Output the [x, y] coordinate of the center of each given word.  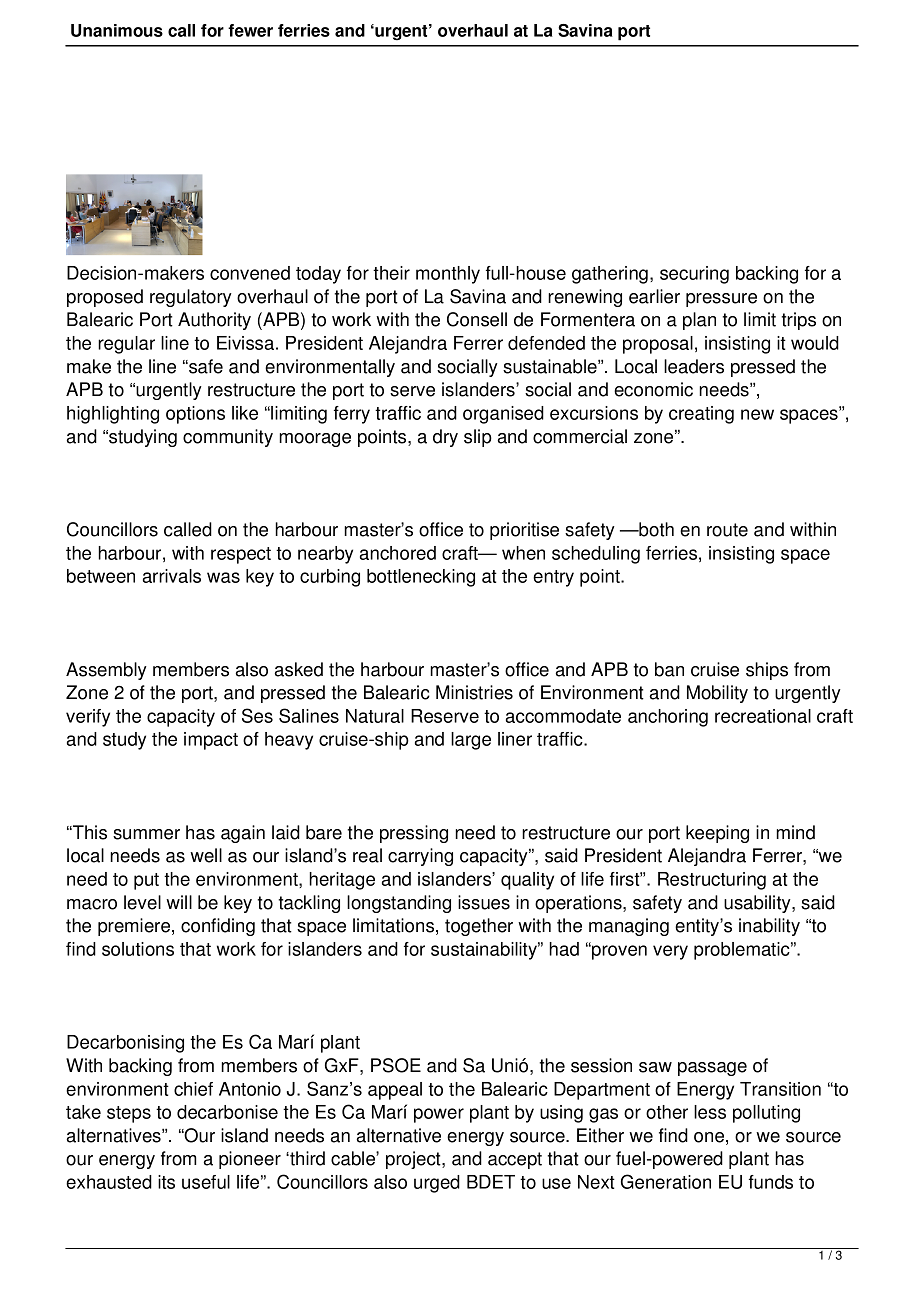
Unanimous [117, 30]
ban [669, 669]
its [166, 1182]
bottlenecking [421, 578]
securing [694, 275]
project [414, 1160]
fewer [250, 30]
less [710, 1112]
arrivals [172, 576]
